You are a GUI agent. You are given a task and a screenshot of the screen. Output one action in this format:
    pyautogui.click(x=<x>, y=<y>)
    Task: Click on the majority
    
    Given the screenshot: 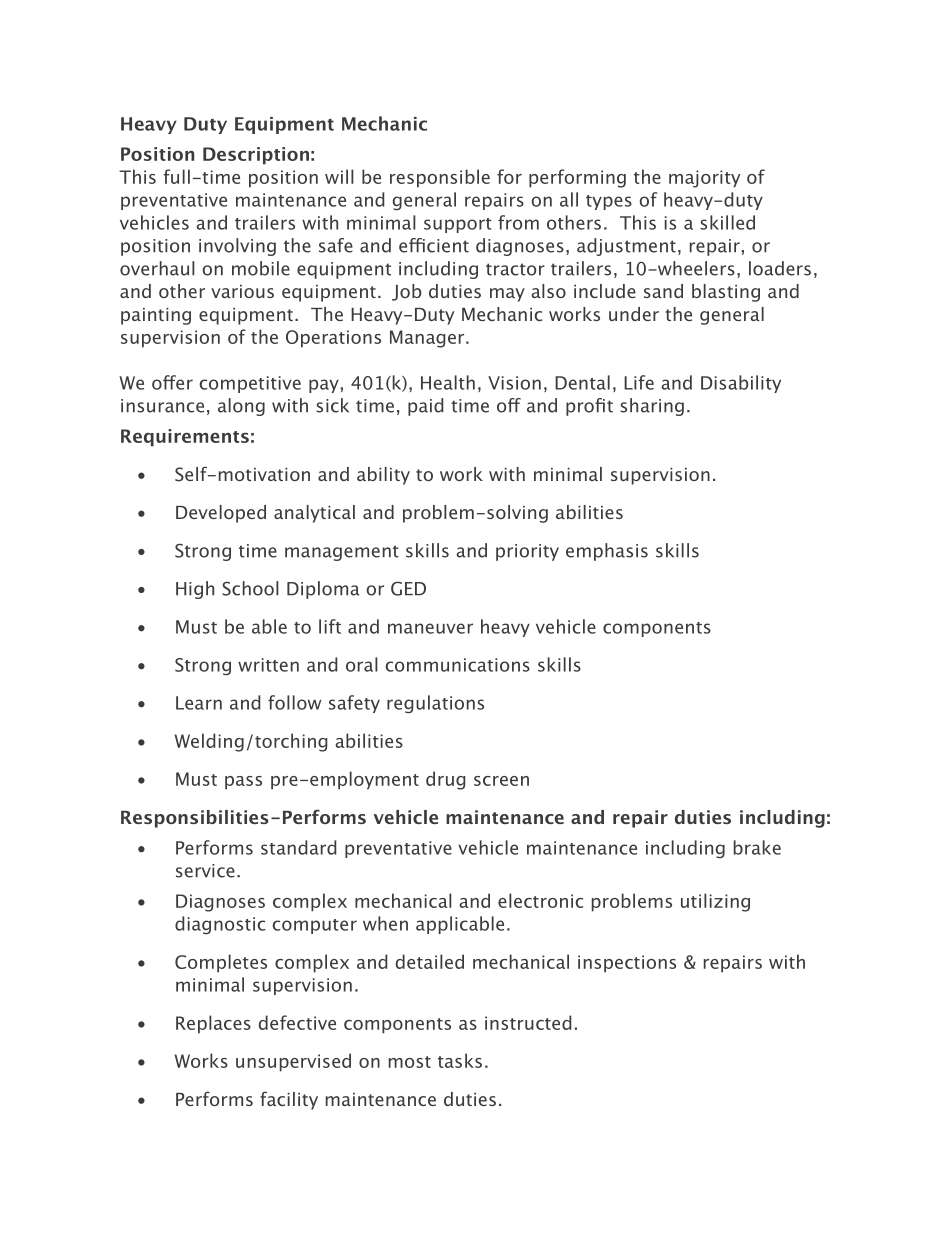 What is the action you would take?
    pyautogui.click(x=704, y=179)
